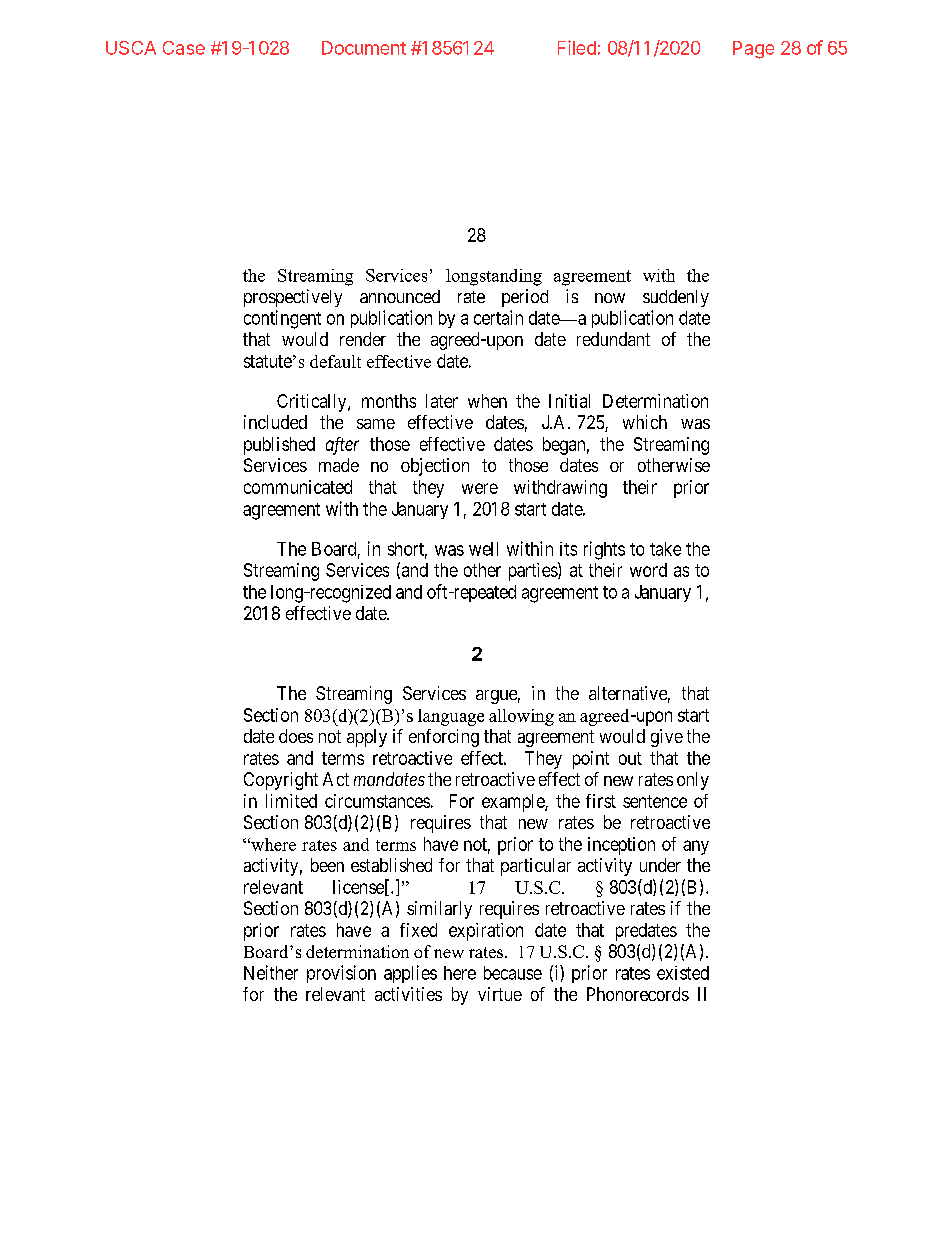 The width and height of the page is (952, 1233). What do you see at coordinates (683, 973) in the page?
I see `existed` at bounding box center [683, 973].
